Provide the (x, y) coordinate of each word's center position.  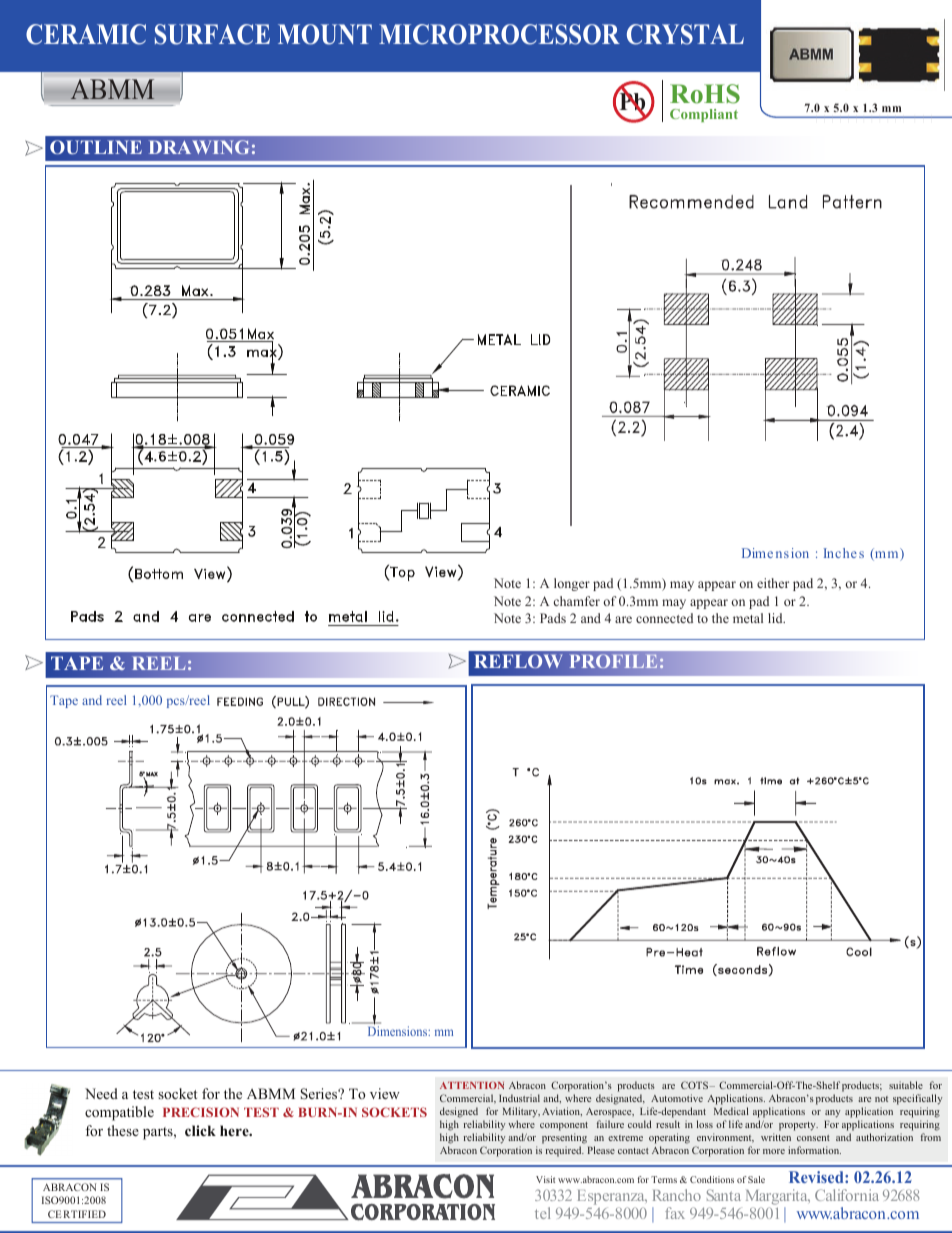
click (200, 1130)
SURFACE (212, 34)
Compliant (704, 115)
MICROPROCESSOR (499, 34)
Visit (545, 1179)
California (847, 1195)
